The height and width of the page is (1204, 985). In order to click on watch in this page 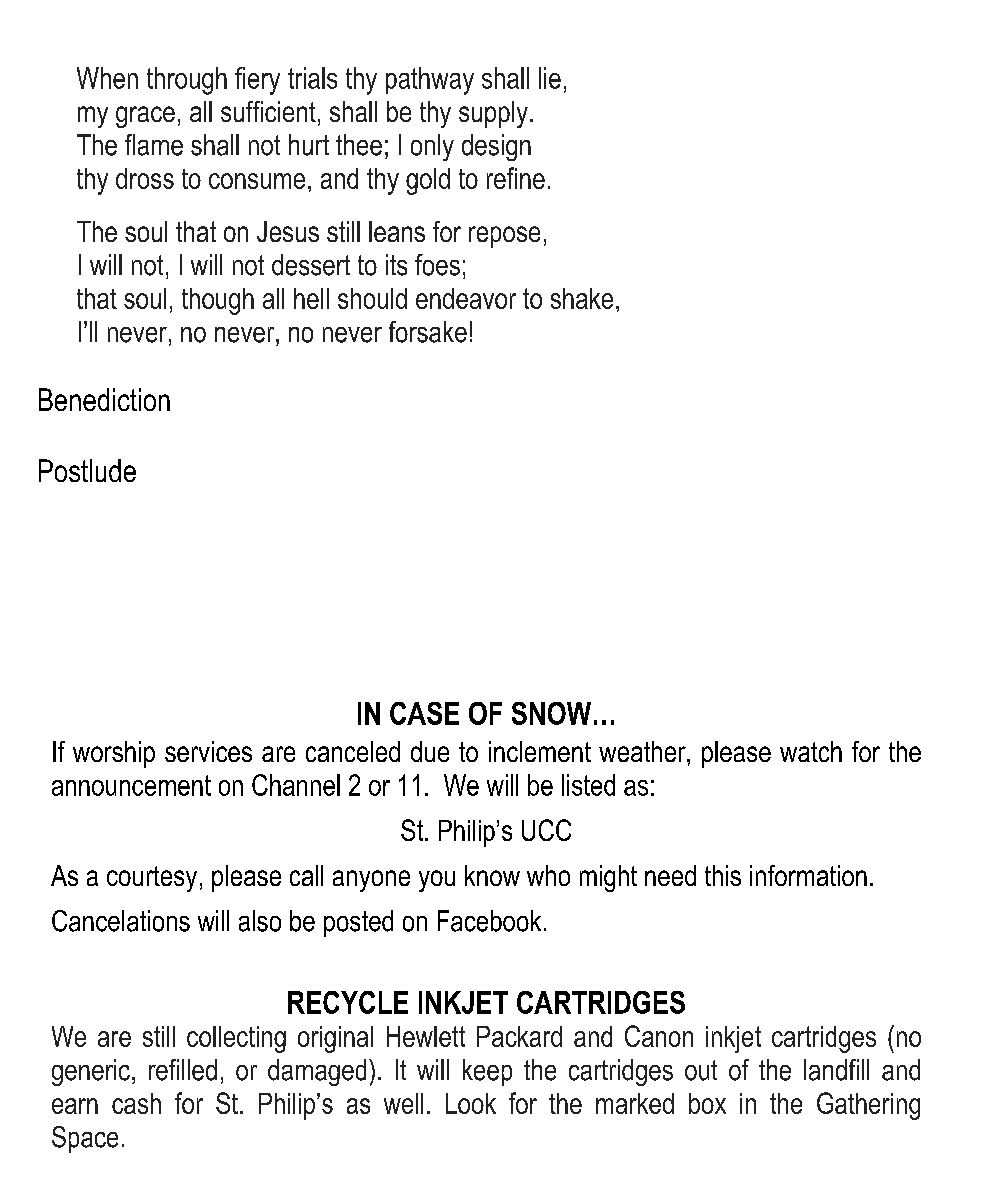, I will do `click(811, 751)`.
